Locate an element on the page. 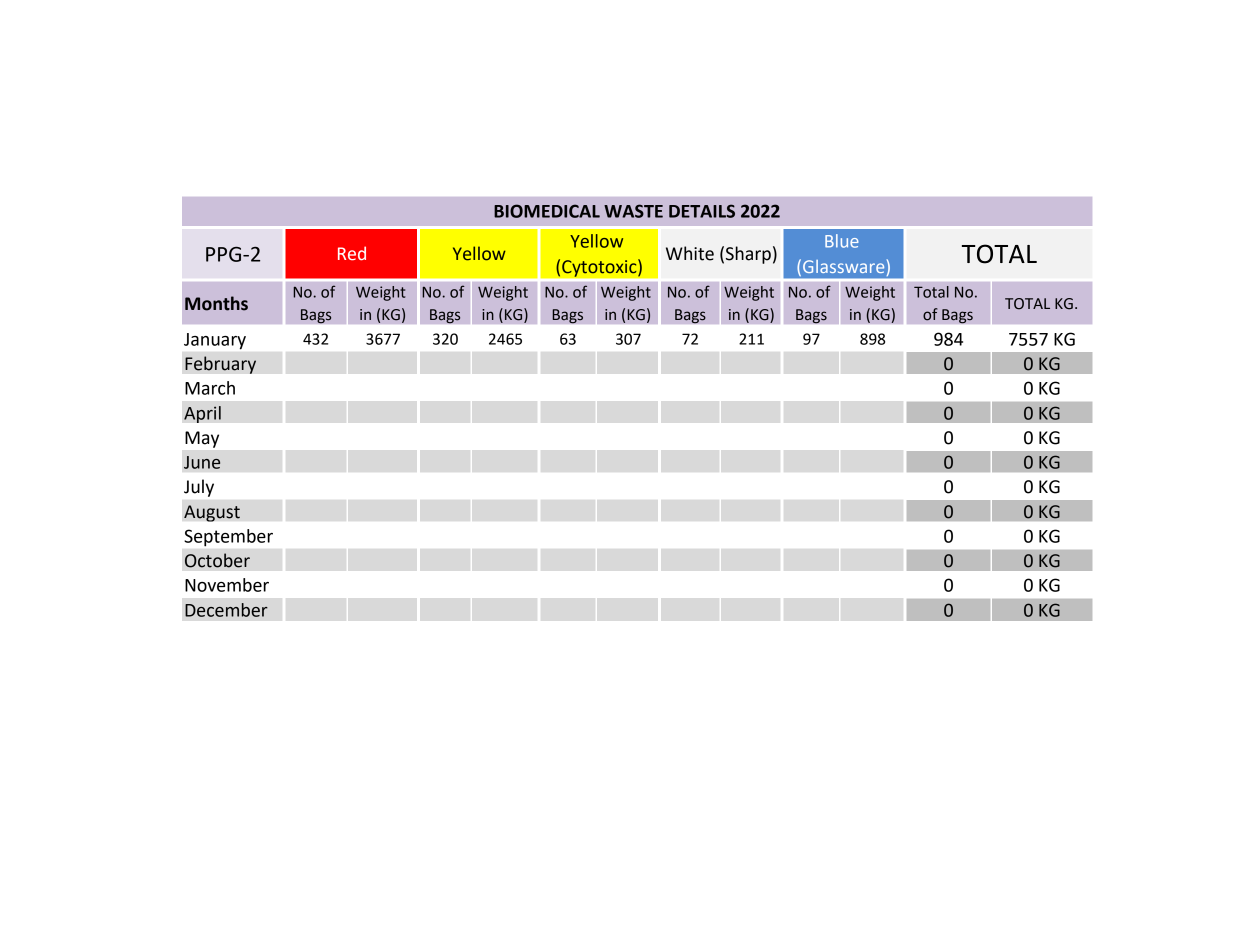 The image size is (1233, 952). April is located at coordinates (202, 414).
